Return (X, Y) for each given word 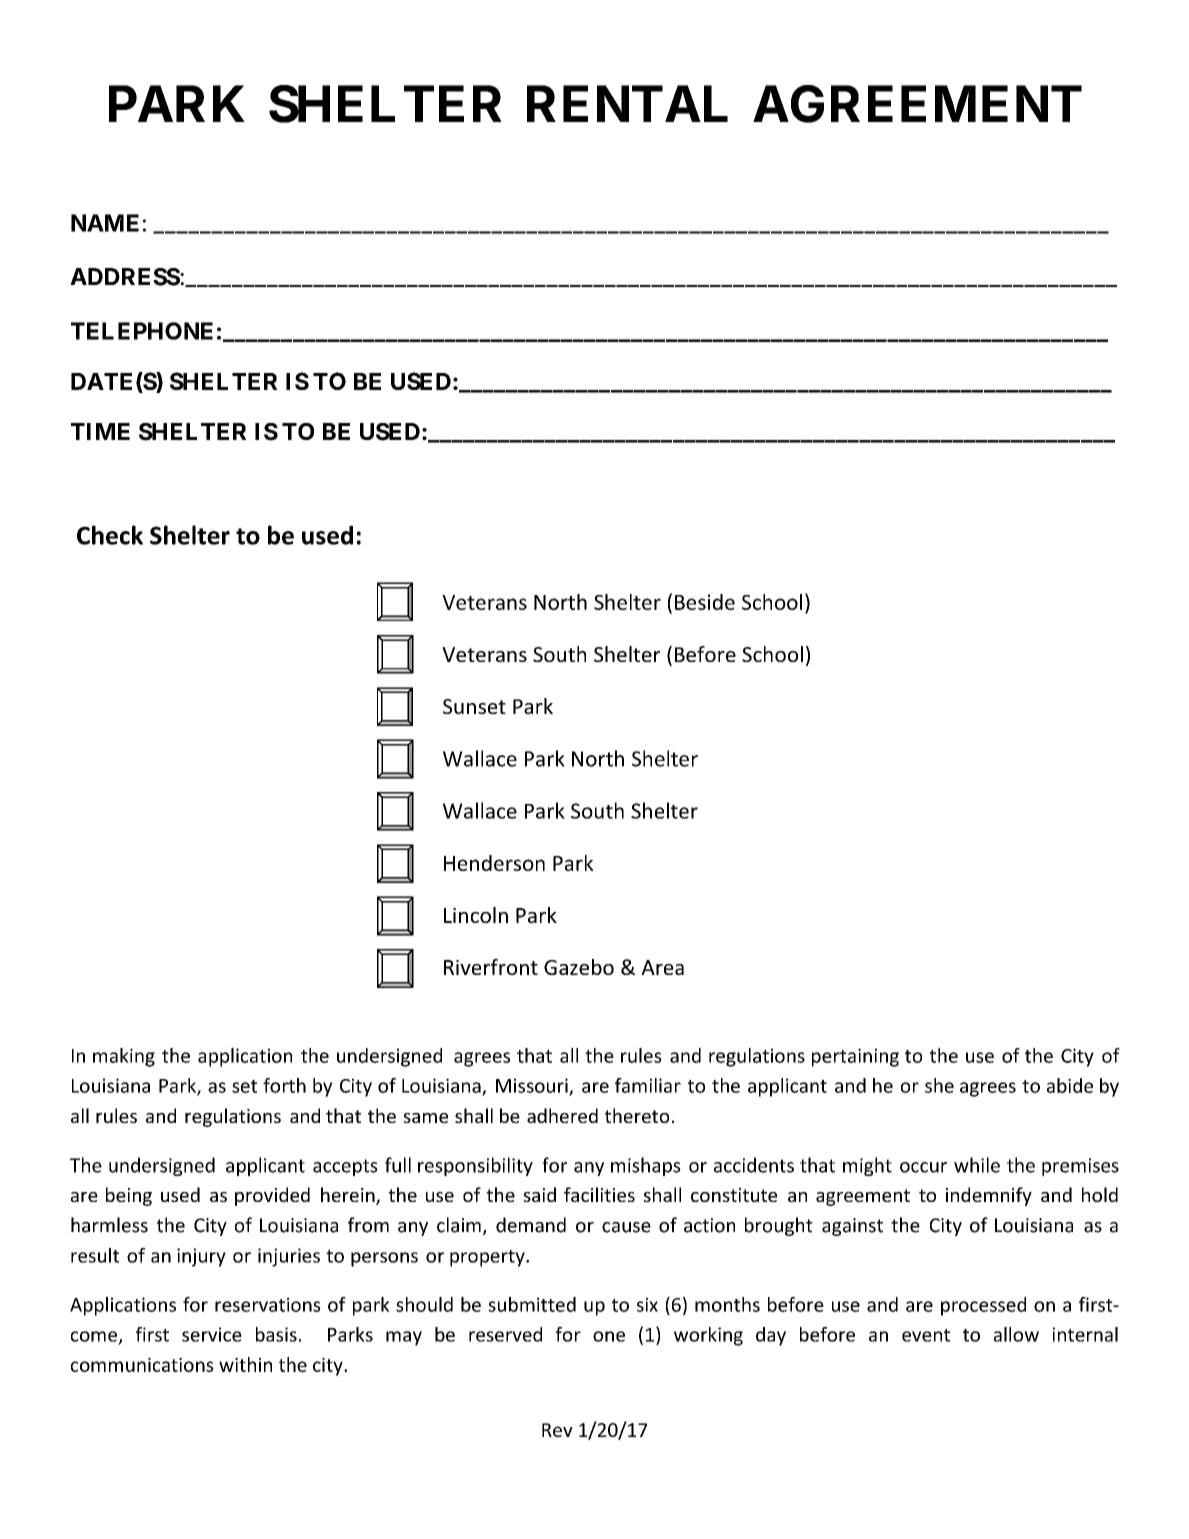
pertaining (855, 1057)
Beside (705, 602)
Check (110, 535)
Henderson (494, 863)
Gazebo (579, 967)
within (245, 1364)
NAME (105, 223)
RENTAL (627, 103)
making (124, 1057)
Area (663, 967)
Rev (557, 1430)
